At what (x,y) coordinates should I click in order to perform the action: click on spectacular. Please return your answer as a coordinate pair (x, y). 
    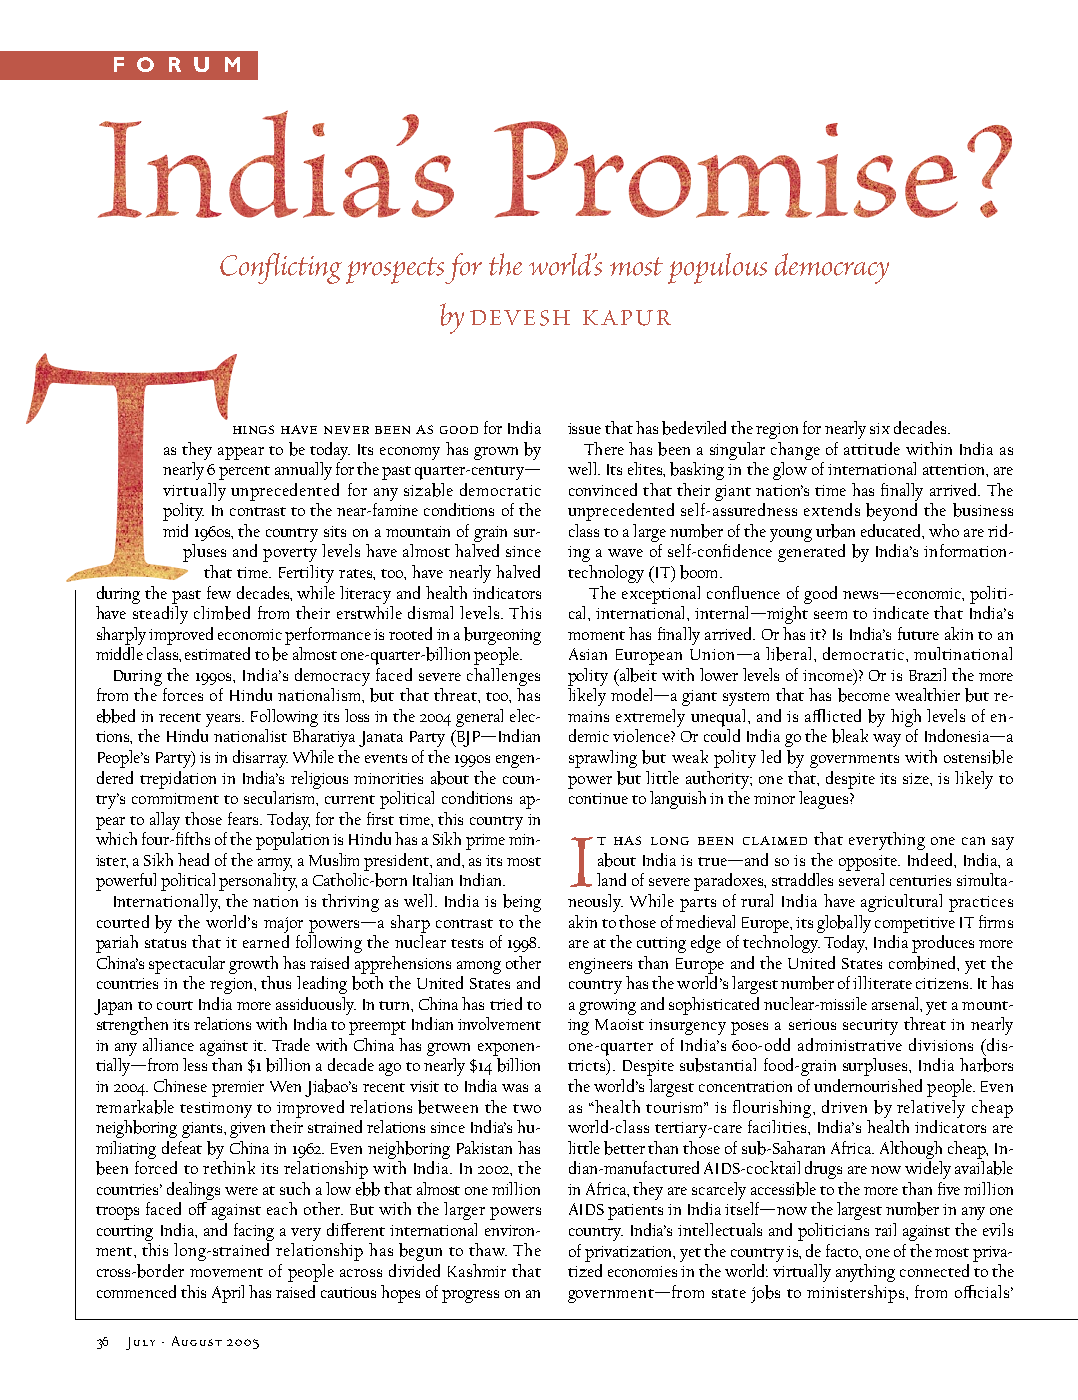
    Looking at the image, I should click on (187, 965).
